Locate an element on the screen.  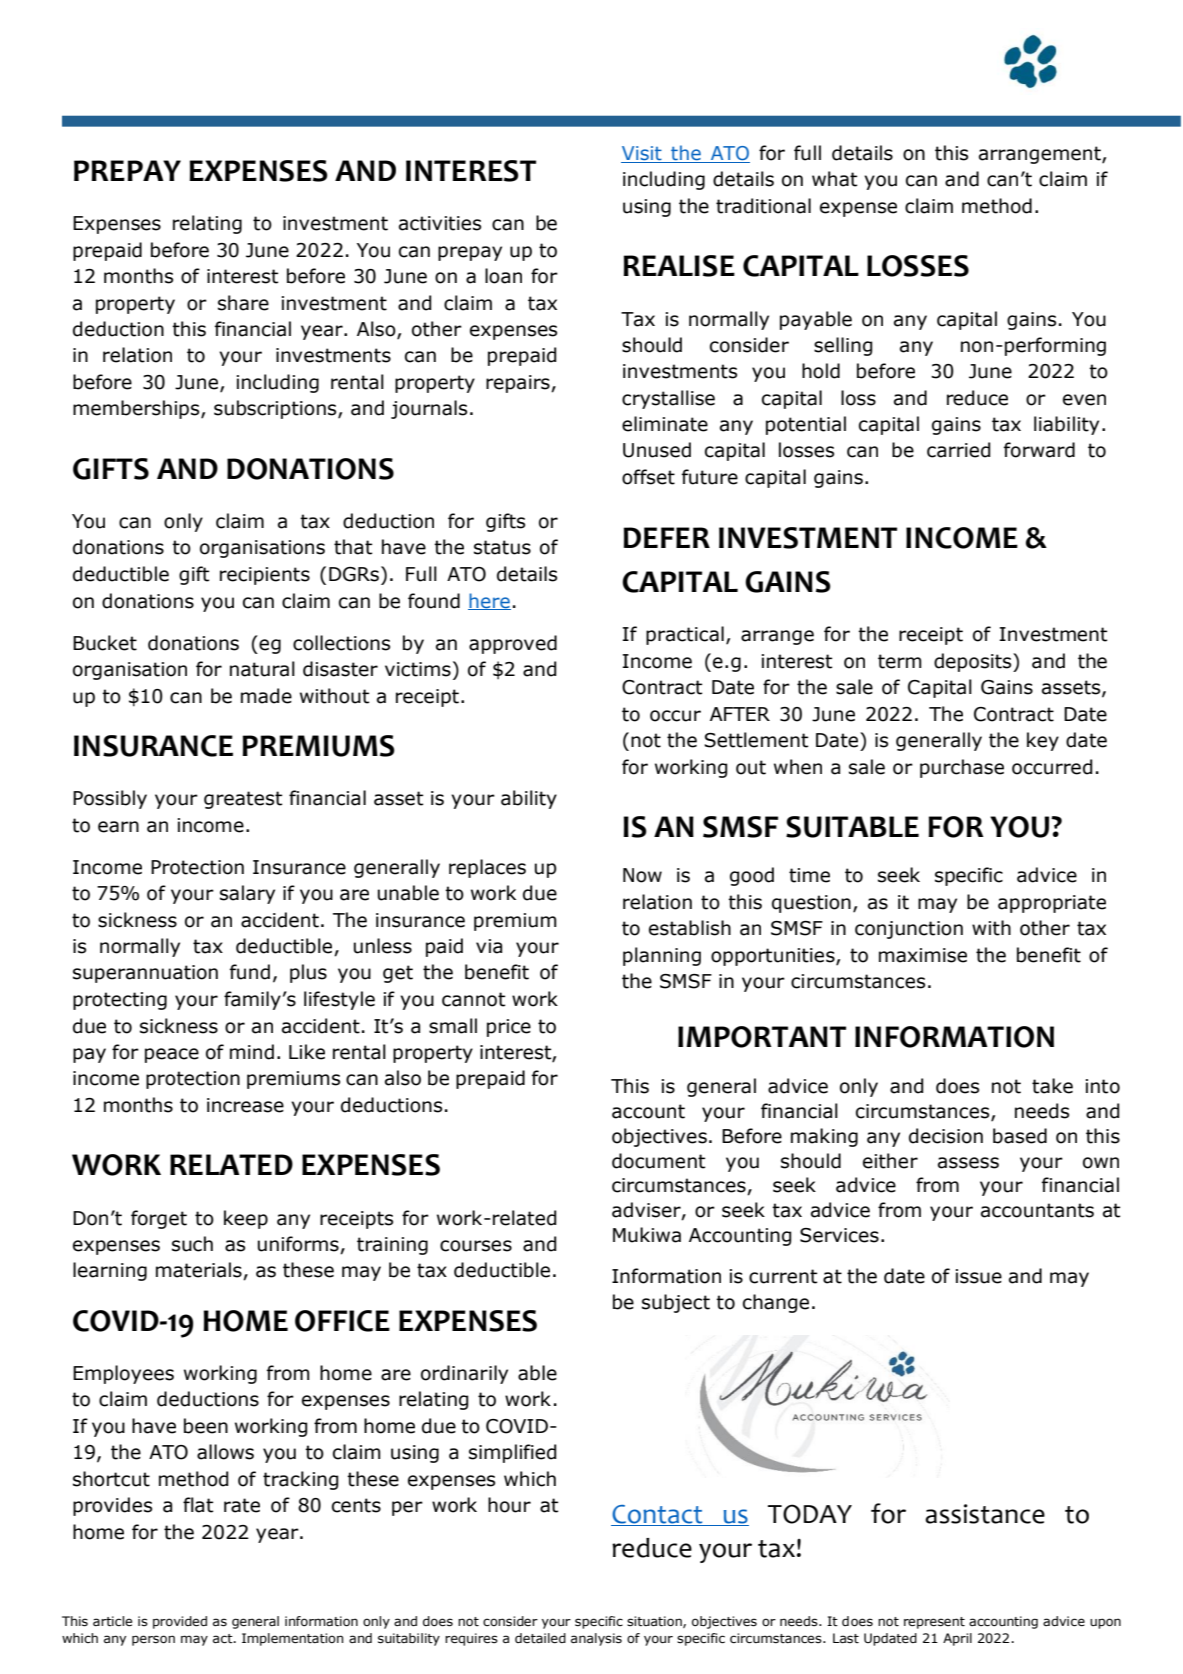
practical is located at coordinates (685, 635).
